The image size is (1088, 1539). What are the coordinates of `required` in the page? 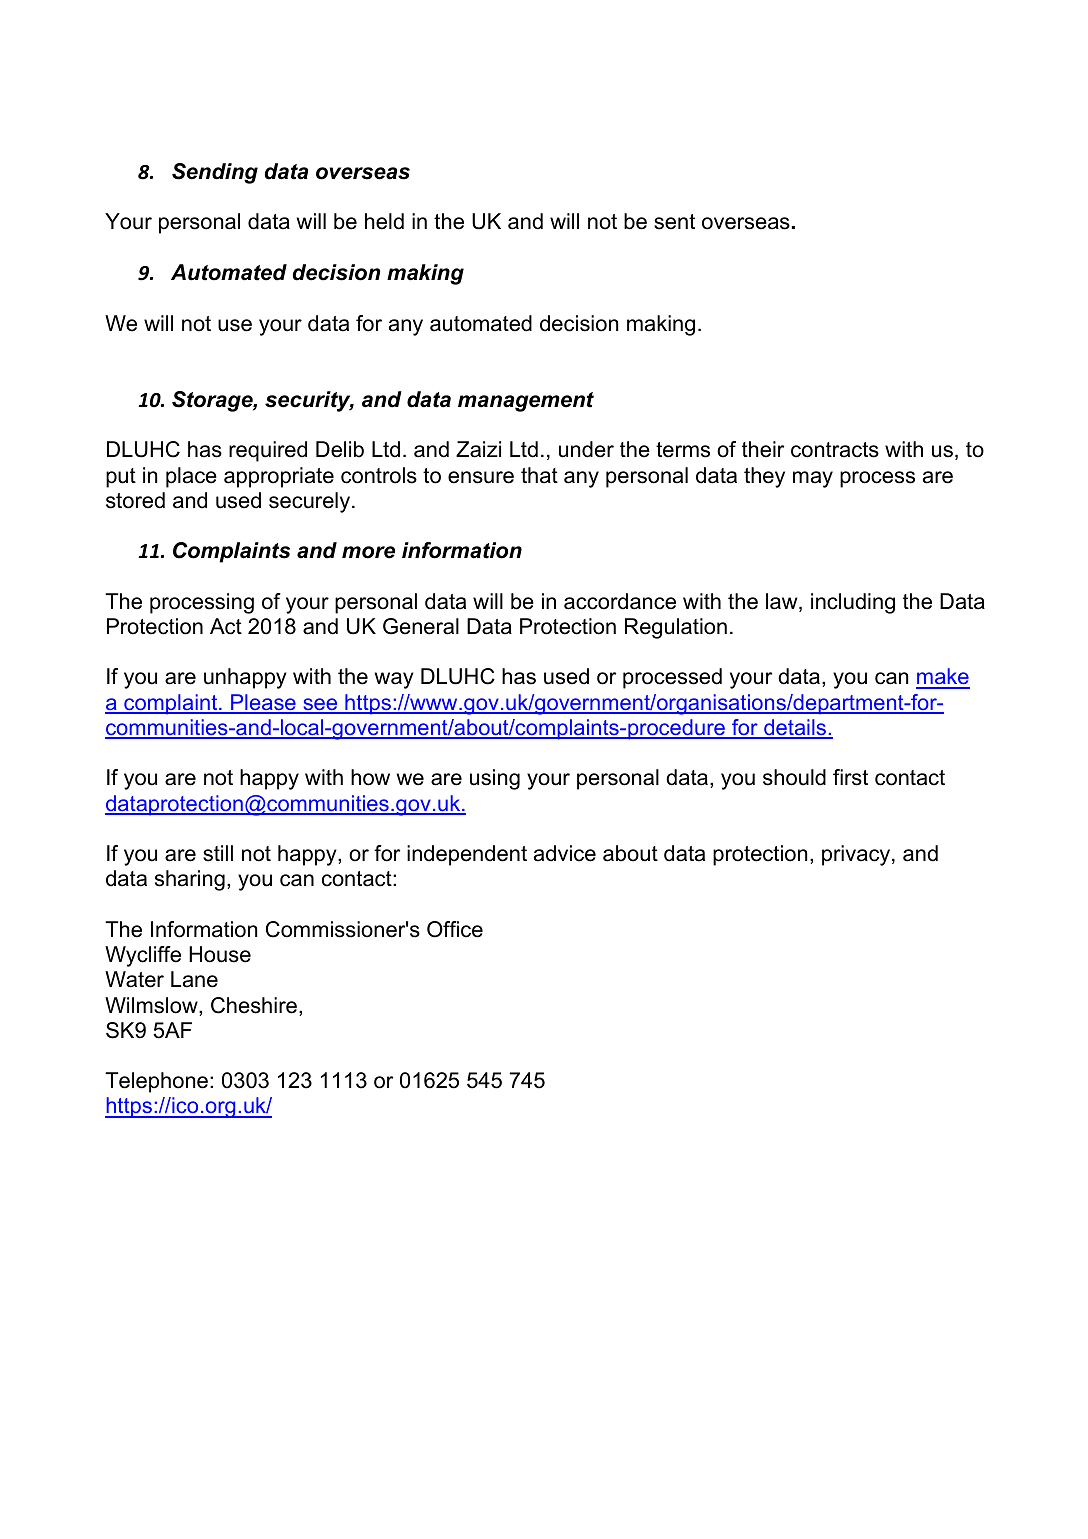 It's located at (268, 451).
